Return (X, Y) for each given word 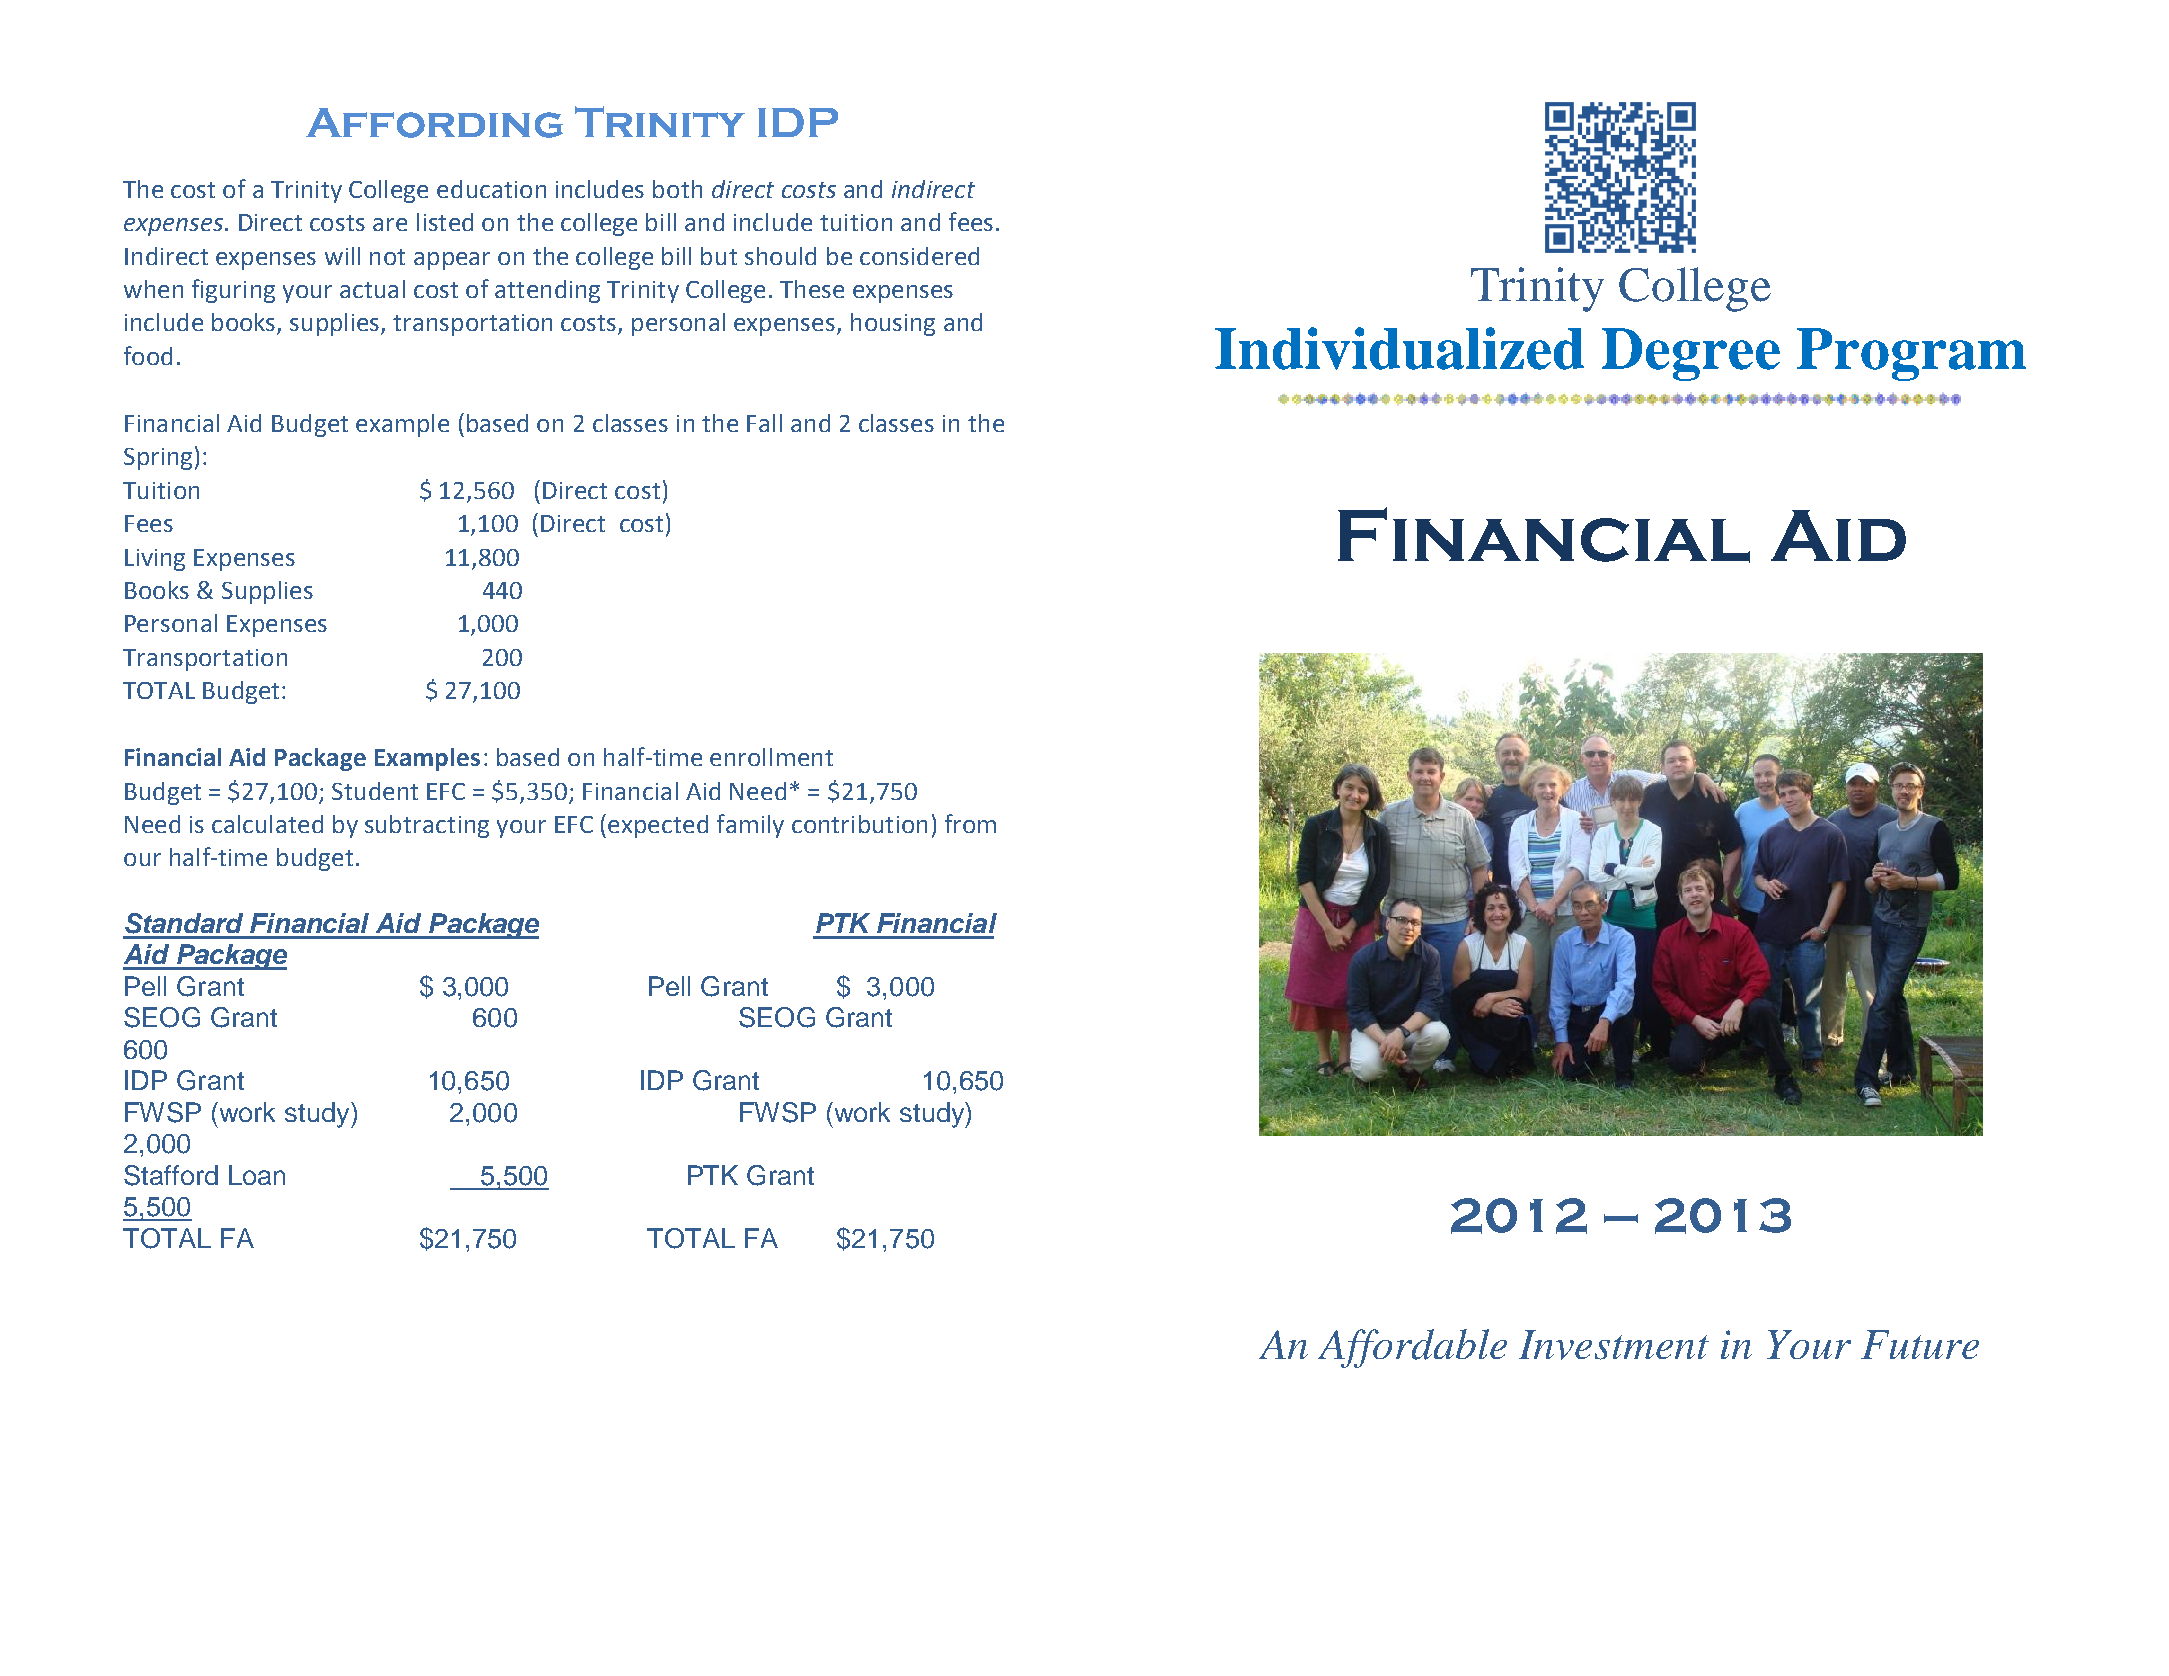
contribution (859, 824)
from (970, 823)
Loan (257, 1175)
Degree (1691, 354)
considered (919, 256)
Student (375, 791)
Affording (434, 123)
